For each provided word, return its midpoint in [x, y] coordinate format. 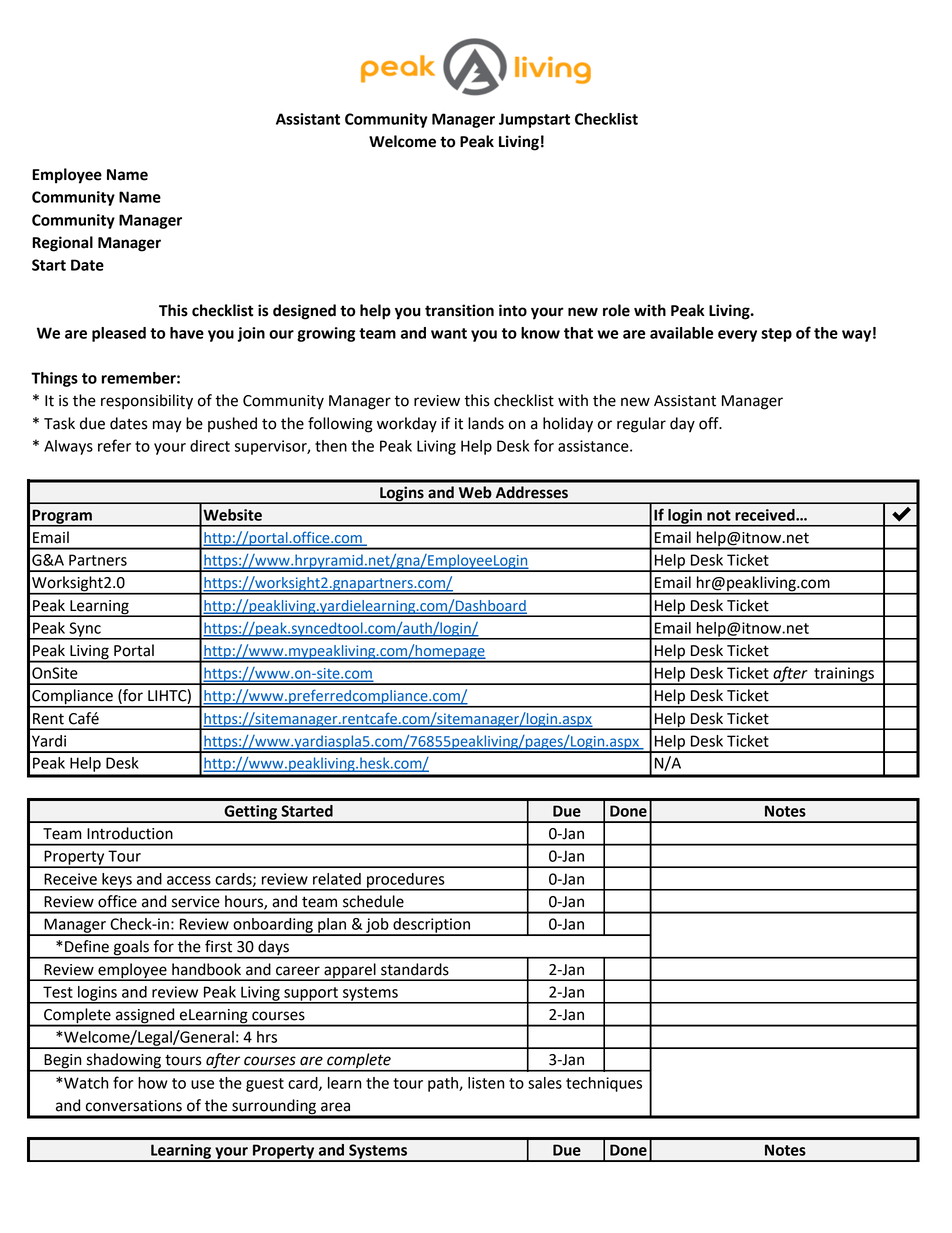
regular [641, 425]
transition [459, 310]
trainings [844, 675]
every [737, 336]
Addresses [532, 492]
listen [486, 1083]
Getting [250, 813]
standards [415, 969]
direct [210, 446]
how [153, 1083]
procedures [406, 881]
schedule [373, 901]
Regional [62, 244]
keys [117, 881]
